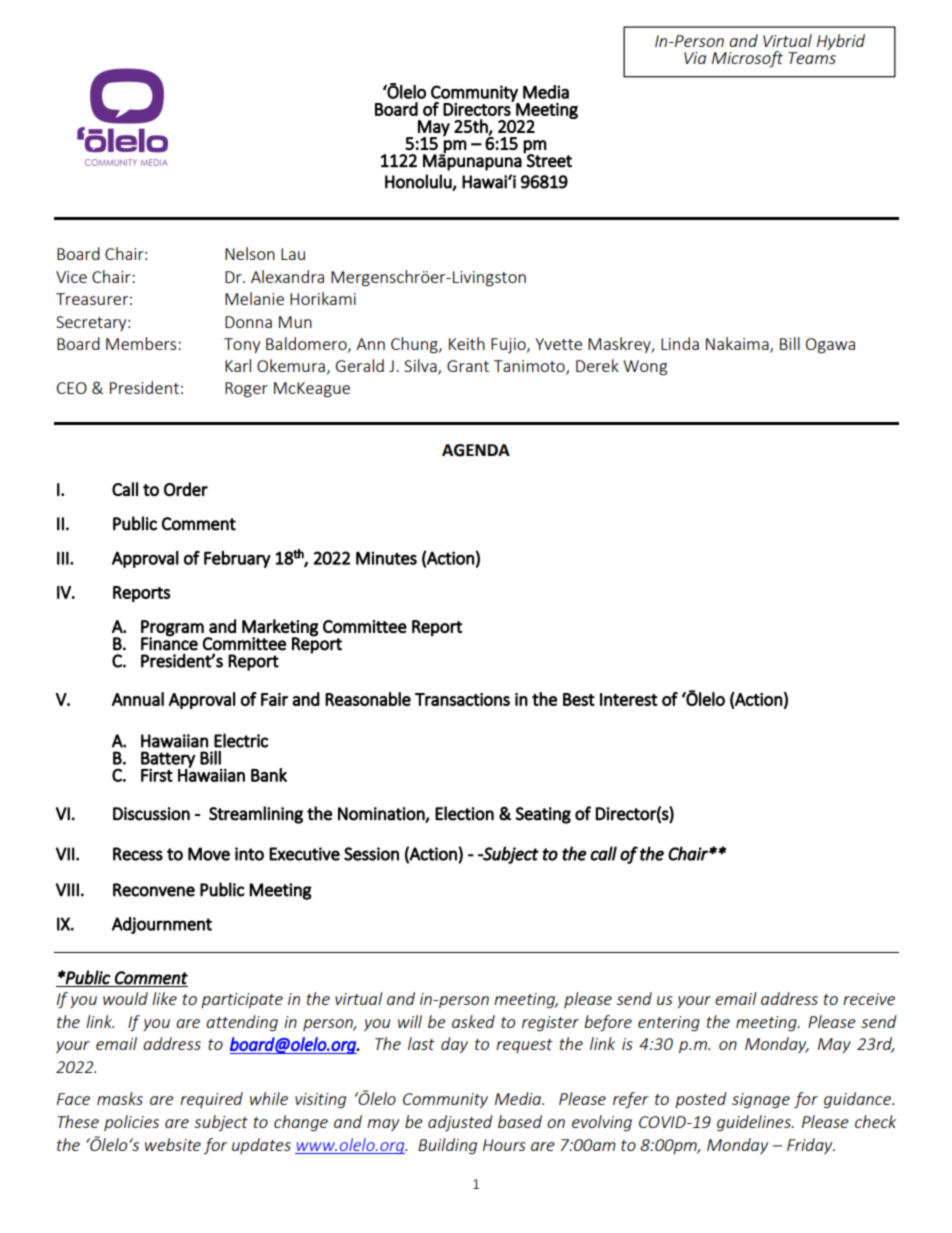  I want to click on Nelson, so click(250, 253).
